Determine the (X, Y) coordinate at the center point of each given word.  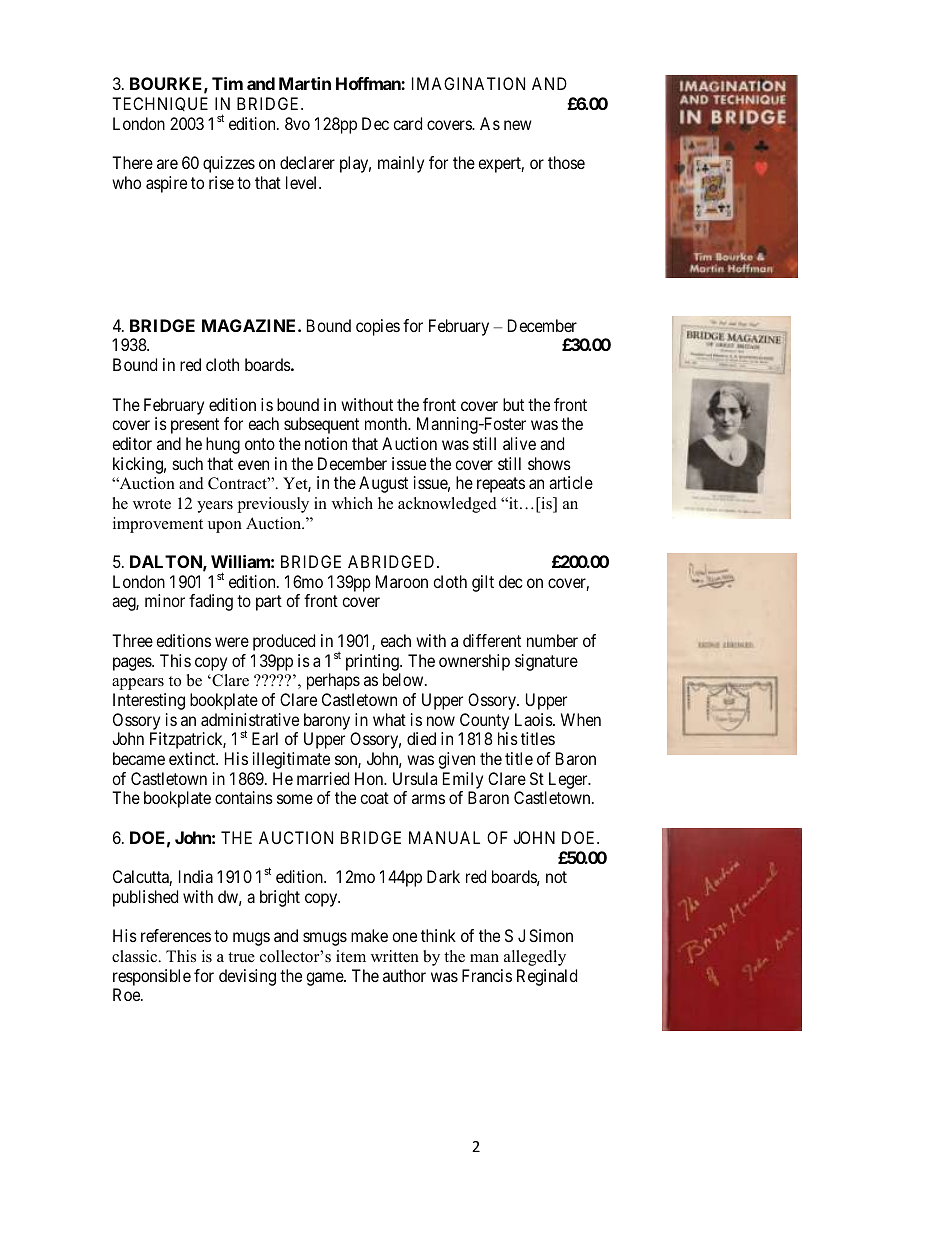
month (387, 423)
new (518, 125)
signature (546, 662)
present (195, 426)
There (132, 162)
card (407, 123)
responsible (152, 977)
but (513, 404)
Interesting (149, 701)
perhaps (333, 681)
